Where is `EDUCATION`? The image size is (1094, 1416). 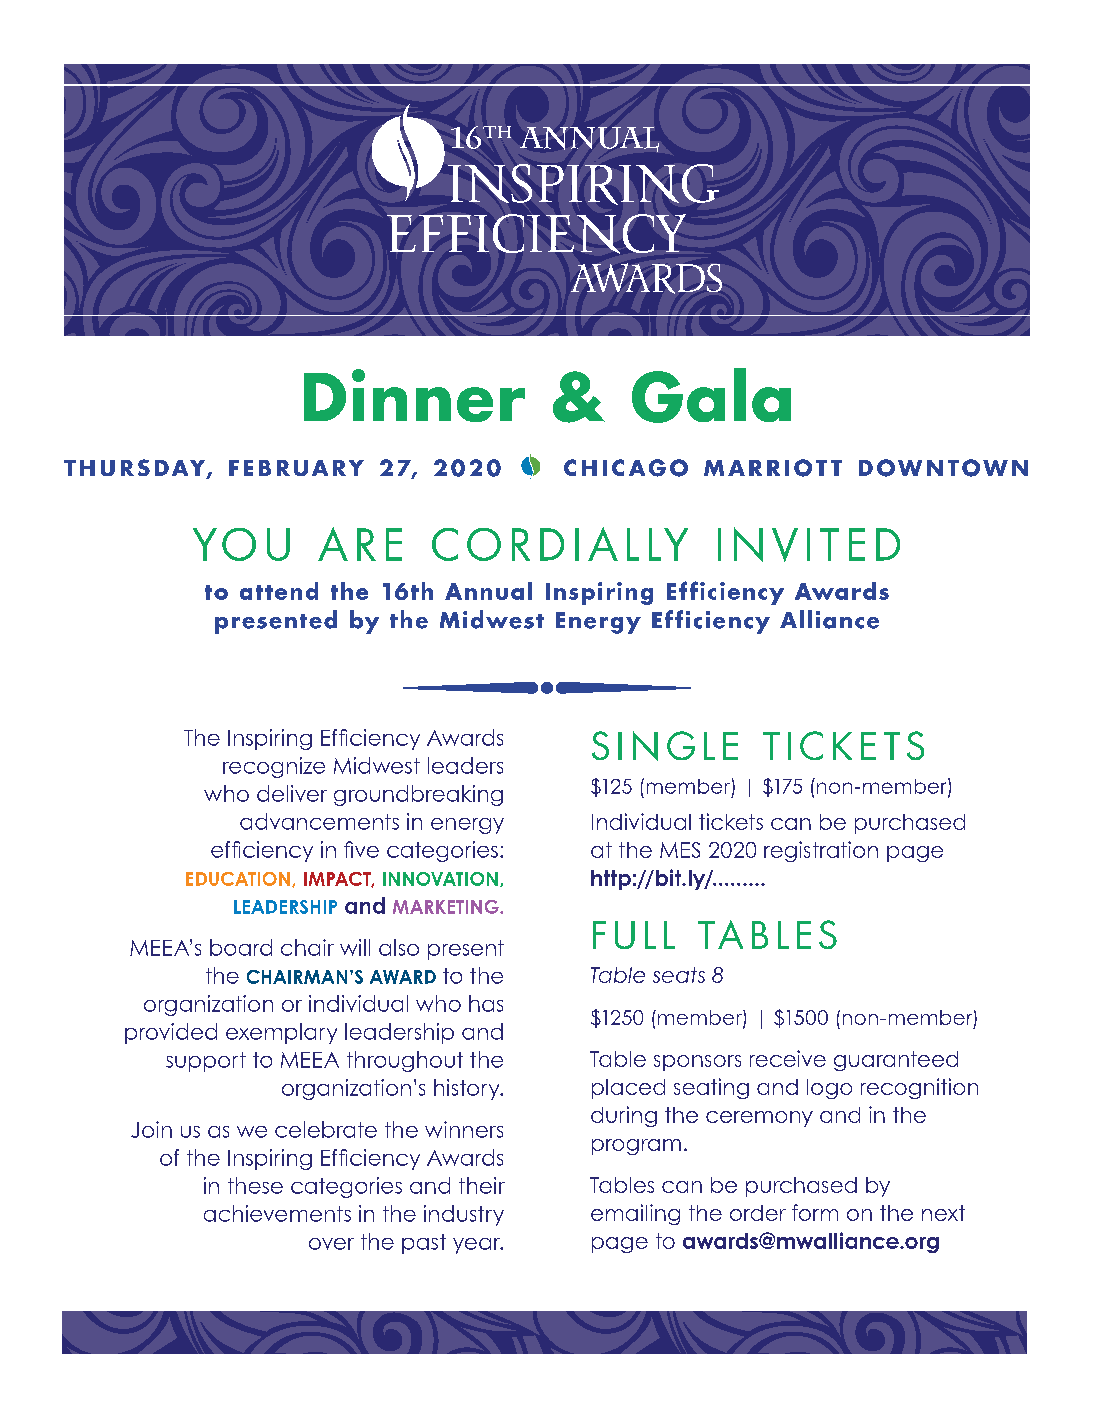 EDUCATION is located at coordinates (238, 879).
